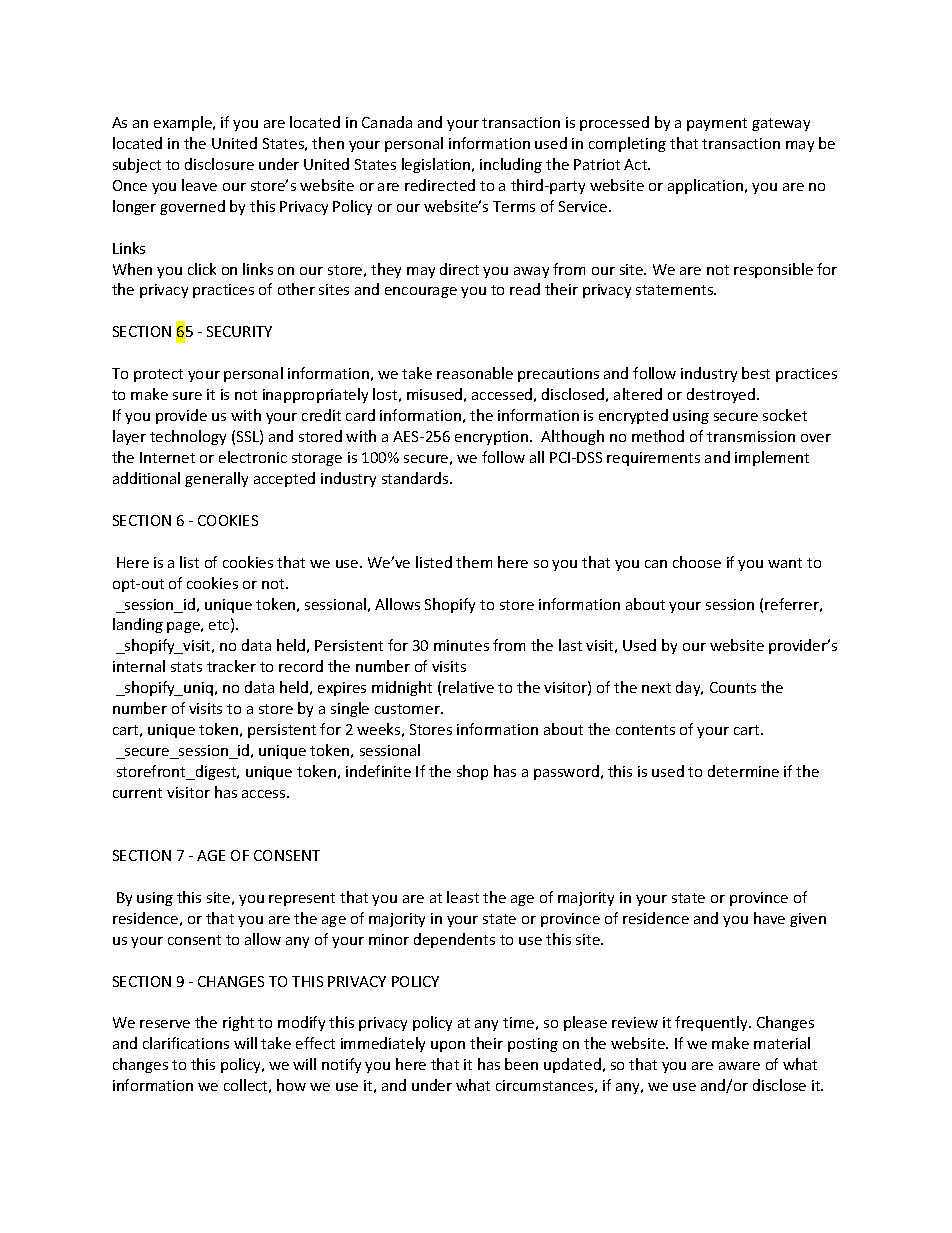 The width and height of the image is (952, 1233). I want to click on current, so click(137, 793).
